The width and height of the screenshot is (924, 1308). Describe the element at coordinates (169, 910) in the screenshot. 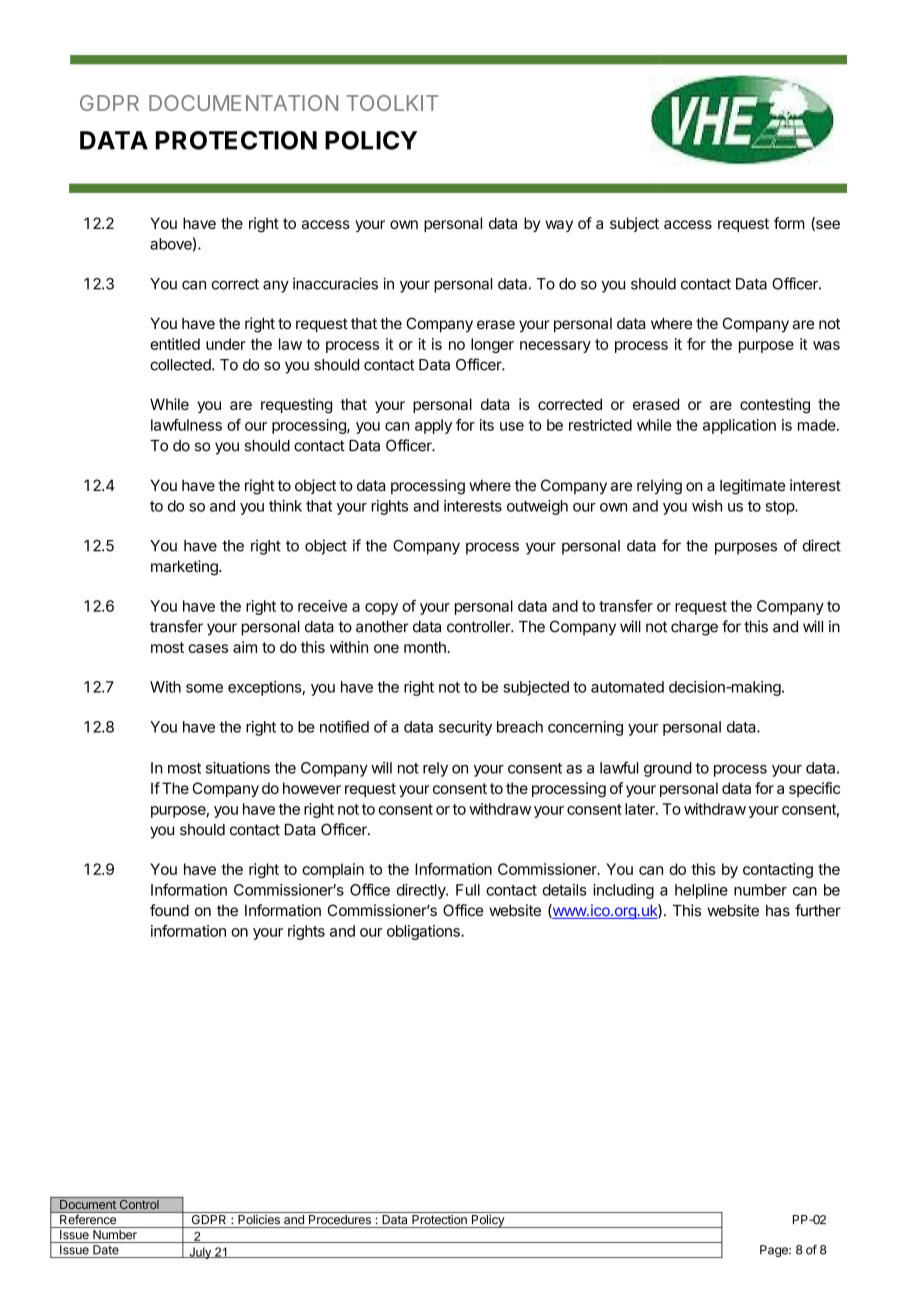

I see `found` at that location.
